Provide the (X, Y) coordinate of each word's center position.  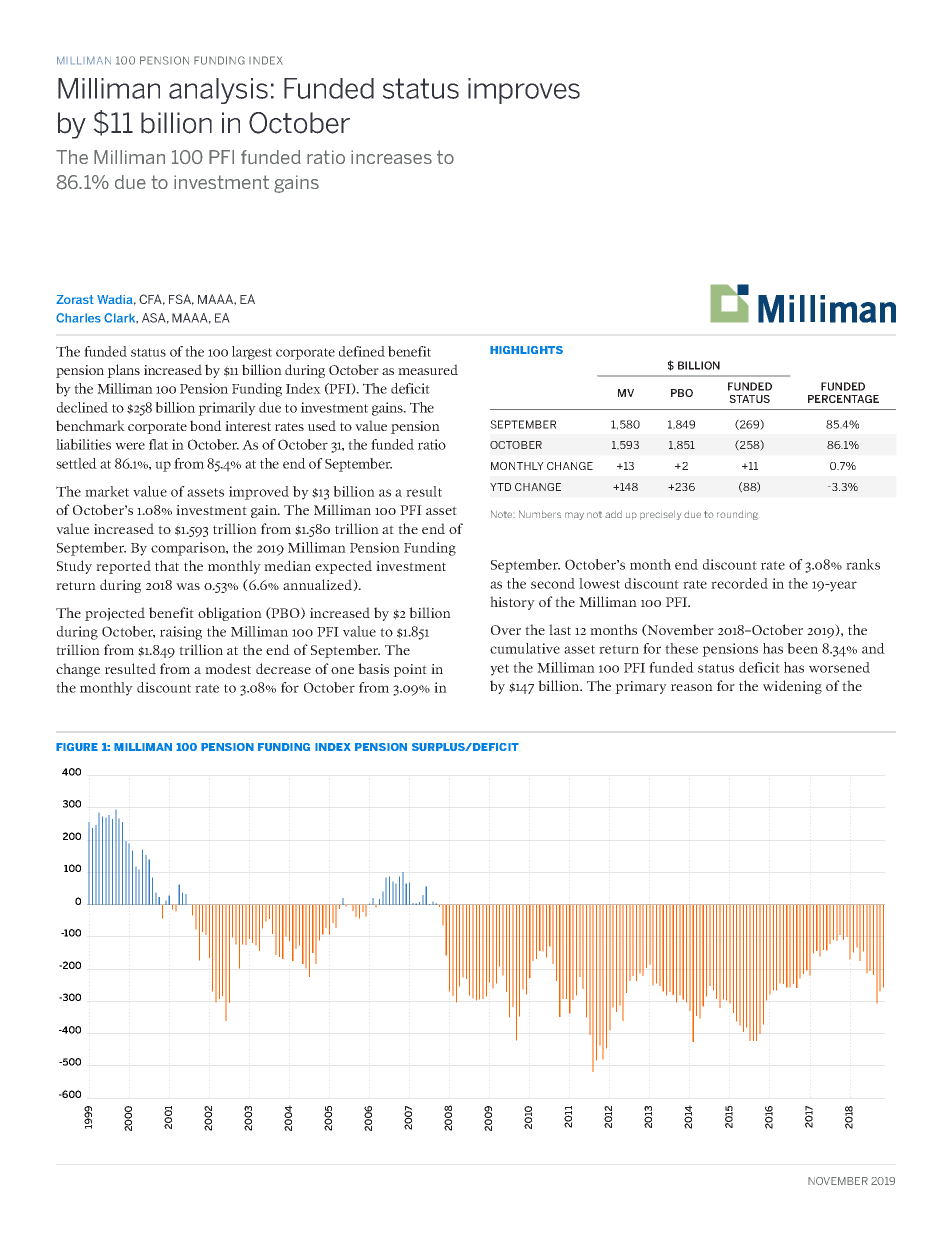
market (107, 491)
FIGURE (77, 747)
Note (503, 514)
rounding (737, 515)
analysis (218, 91)
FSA (181, 300)
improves (524, 91)
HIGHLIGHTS (526, 350)
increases (391, 157)
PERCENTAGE (843, 399)
